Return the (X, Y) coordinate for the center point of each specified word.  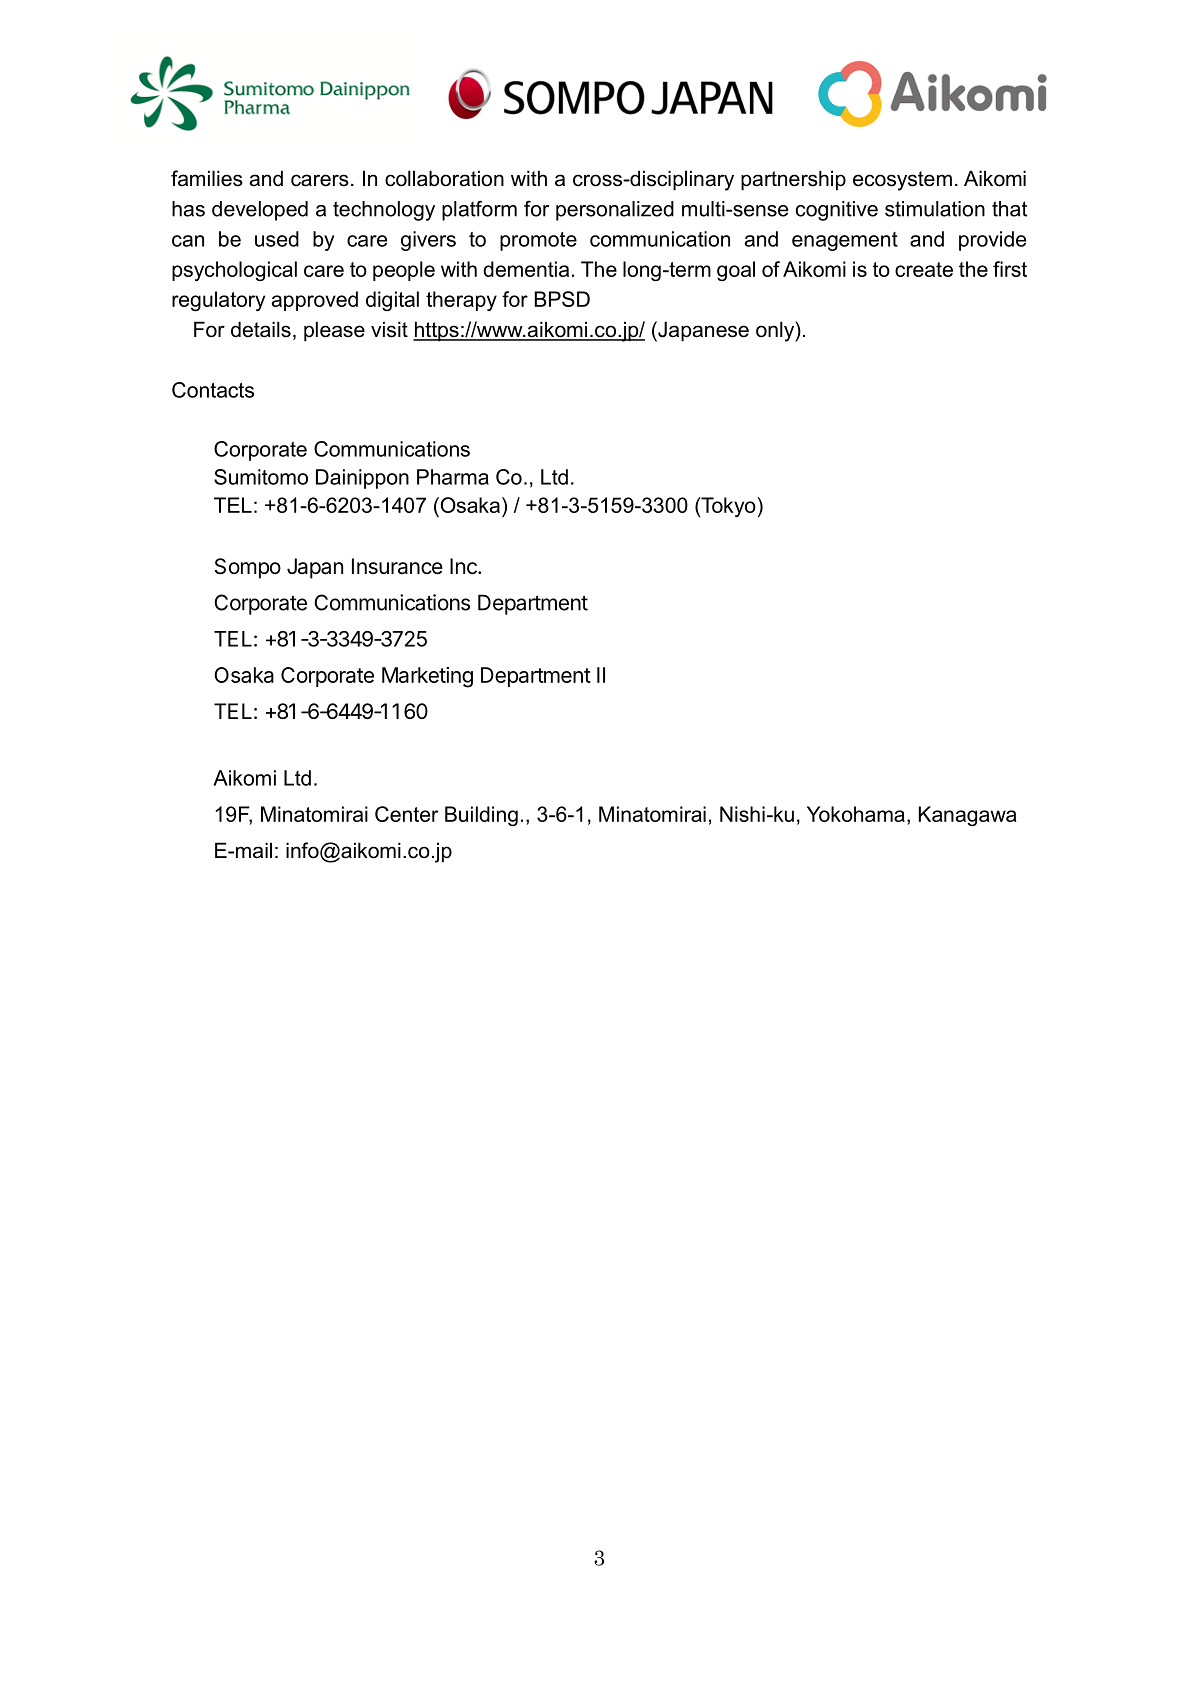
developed (260, 211)
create (924, 269)
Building (481, 816)
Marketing (427, 677)
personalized (615, 211)
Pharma (453, 477)
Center (407, 814)
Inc (464, 566)
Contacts (213, 390)
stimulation (935, 209)
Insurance (397, 566)
